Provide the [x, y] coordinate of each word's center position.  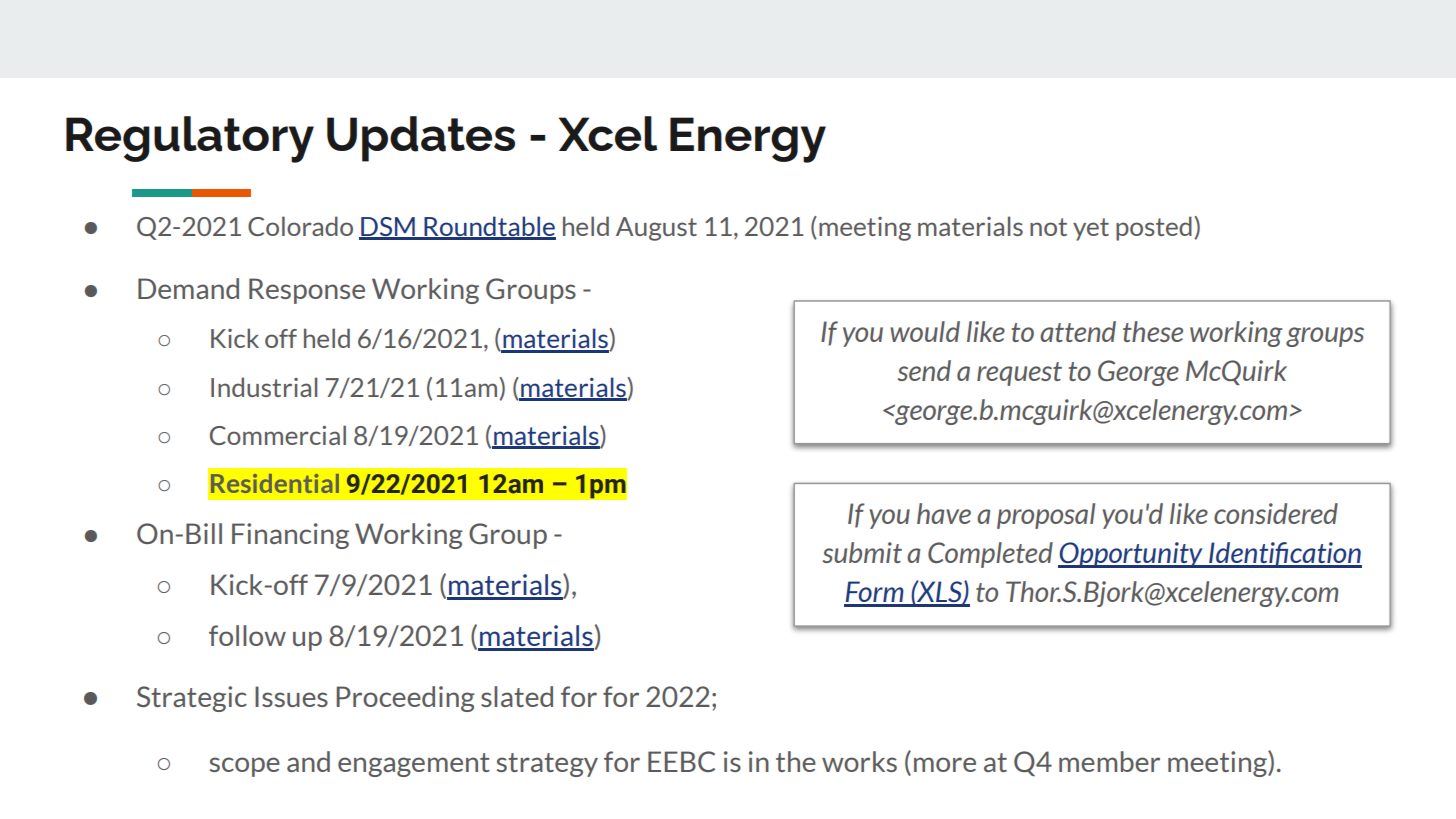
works [859, 761]
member [1109, 761]
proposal [1046, 516]
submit [862, 552]
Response [307, 291]
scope [245, 767]
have [944, 513]
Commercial [278, 435]
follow [247, 635]
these [1153, 331]
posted [1154, 228]
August [656, 229]
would [925, 331]
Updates [421, 139]
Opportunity [1131, 555]
